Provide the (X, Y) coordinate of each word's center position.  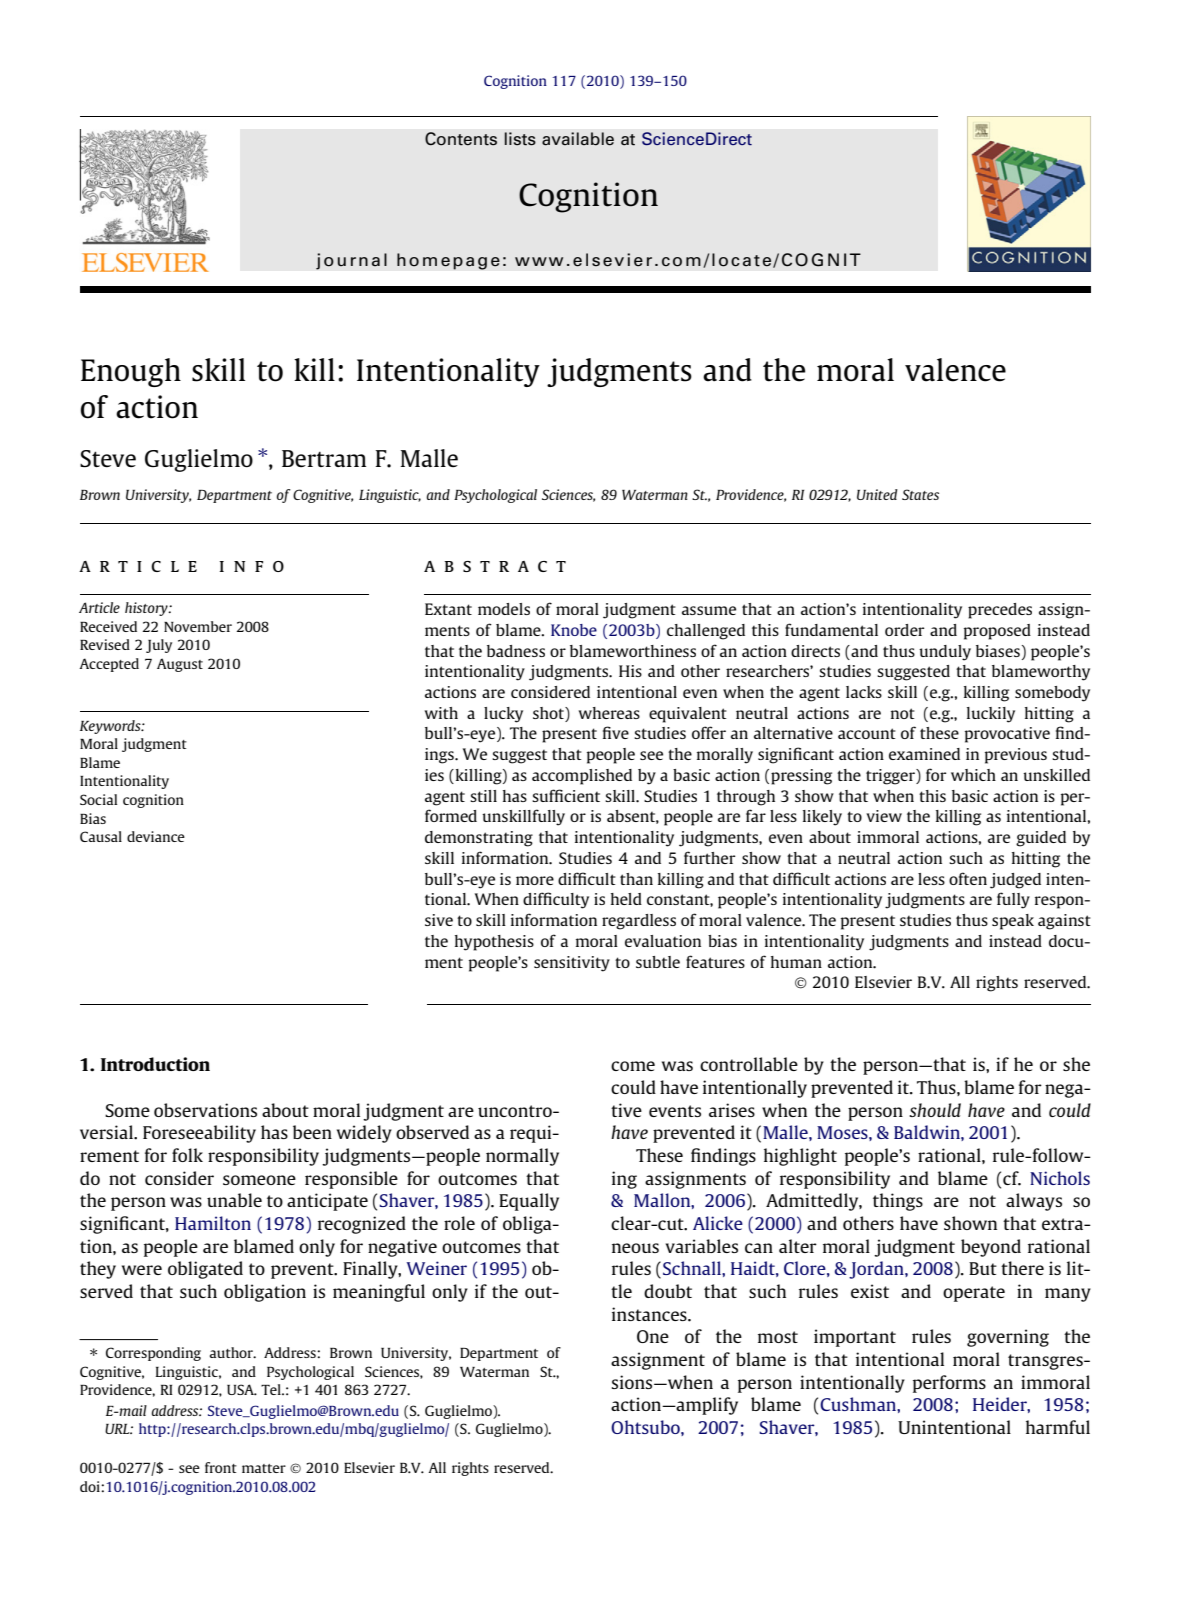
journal (351, 261)
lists (520, 139)
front (221, 1467)
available (578, 139)
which (973, 775)
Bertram (324, 458)
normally (522, 1157)
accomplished (582, 777)
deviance (156, 836)
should (935, 1110)
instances (650, 1314)
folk (187, 1155)
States (920, 494)
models (504, 609)
